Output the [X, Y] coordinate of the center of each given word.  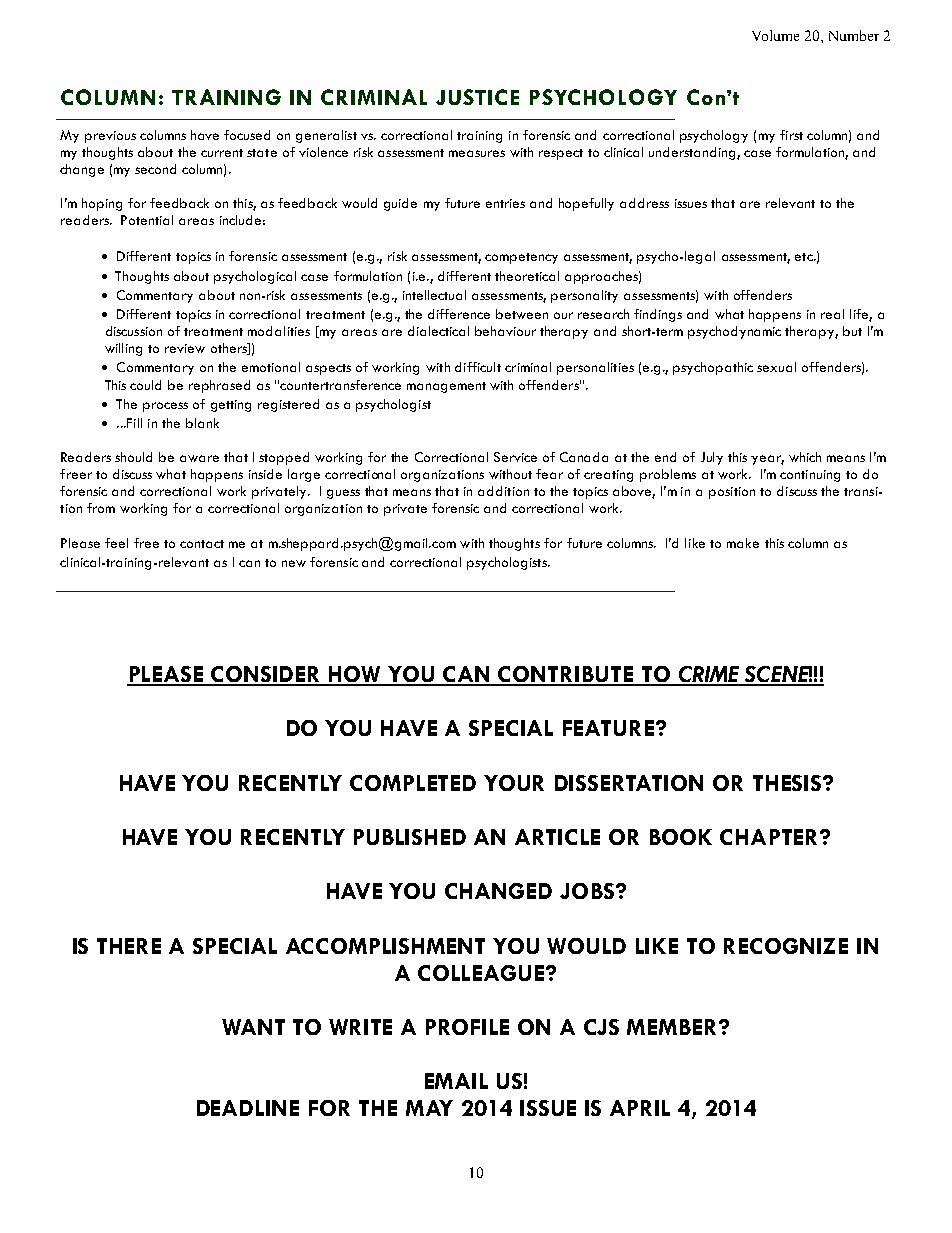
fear [549, 474]
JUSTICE [477, 97]
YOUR [514, 783]
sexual [776, 367]
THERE [129, 946]
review [185, 348]
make [743, 543]
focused [247, 135]
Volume [775, 35]
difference [459, 314]
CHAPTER [770, 837]
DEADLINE [248, 1108]
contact [202, 544]
